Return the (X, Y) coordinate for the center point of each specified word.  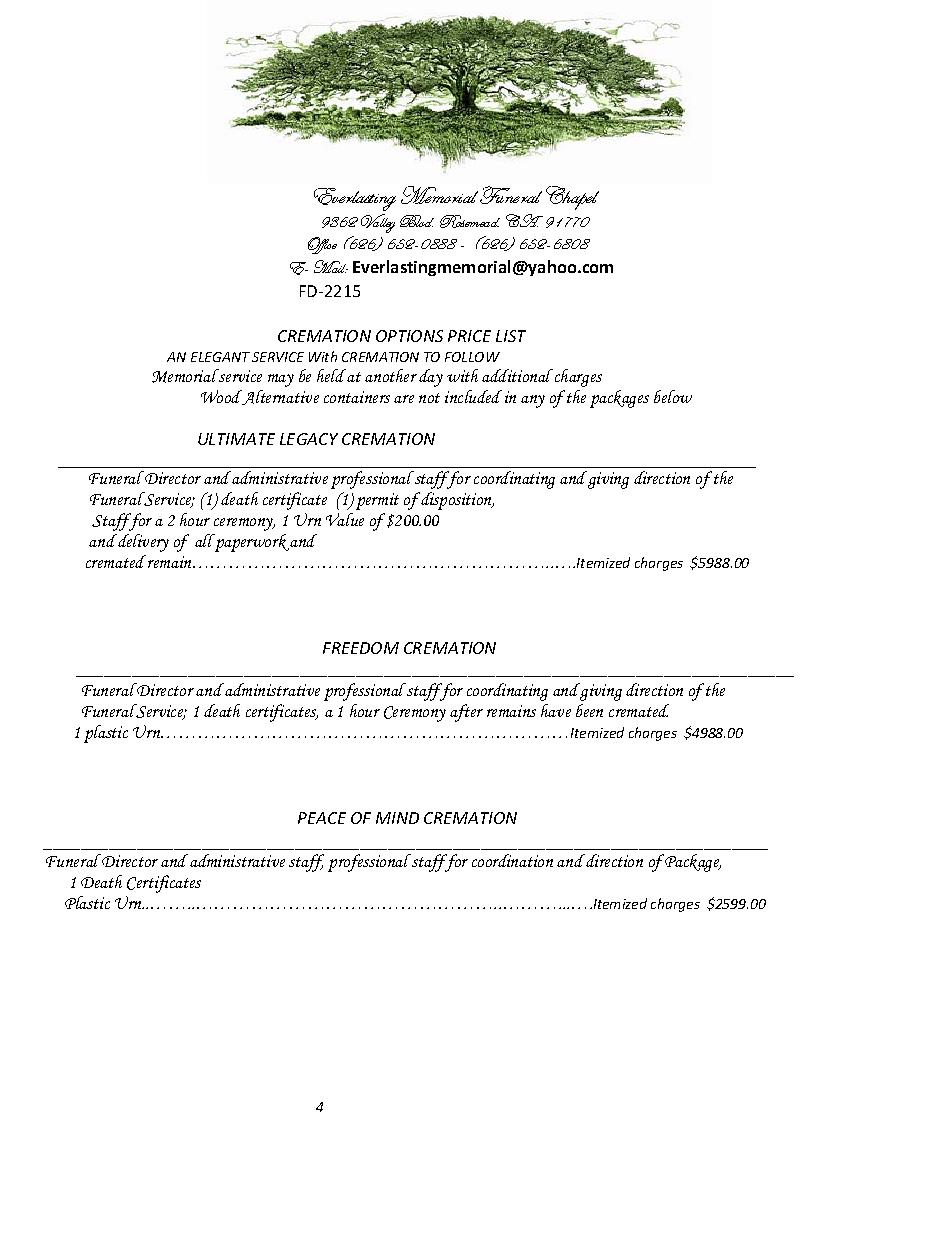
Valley (378, 223)
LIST (511, 336)
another (391, 375)
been (589, 710)
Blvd (417, 221)
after (466, 713)
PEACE (322, 818)
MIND (397, 818)
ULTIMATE (236, 439)
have (556, 710)
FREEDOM (361, 648)
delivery (142, 543)
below (673, 396)
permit (377, 501)
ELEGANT (220, 357)
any (533, 401)
